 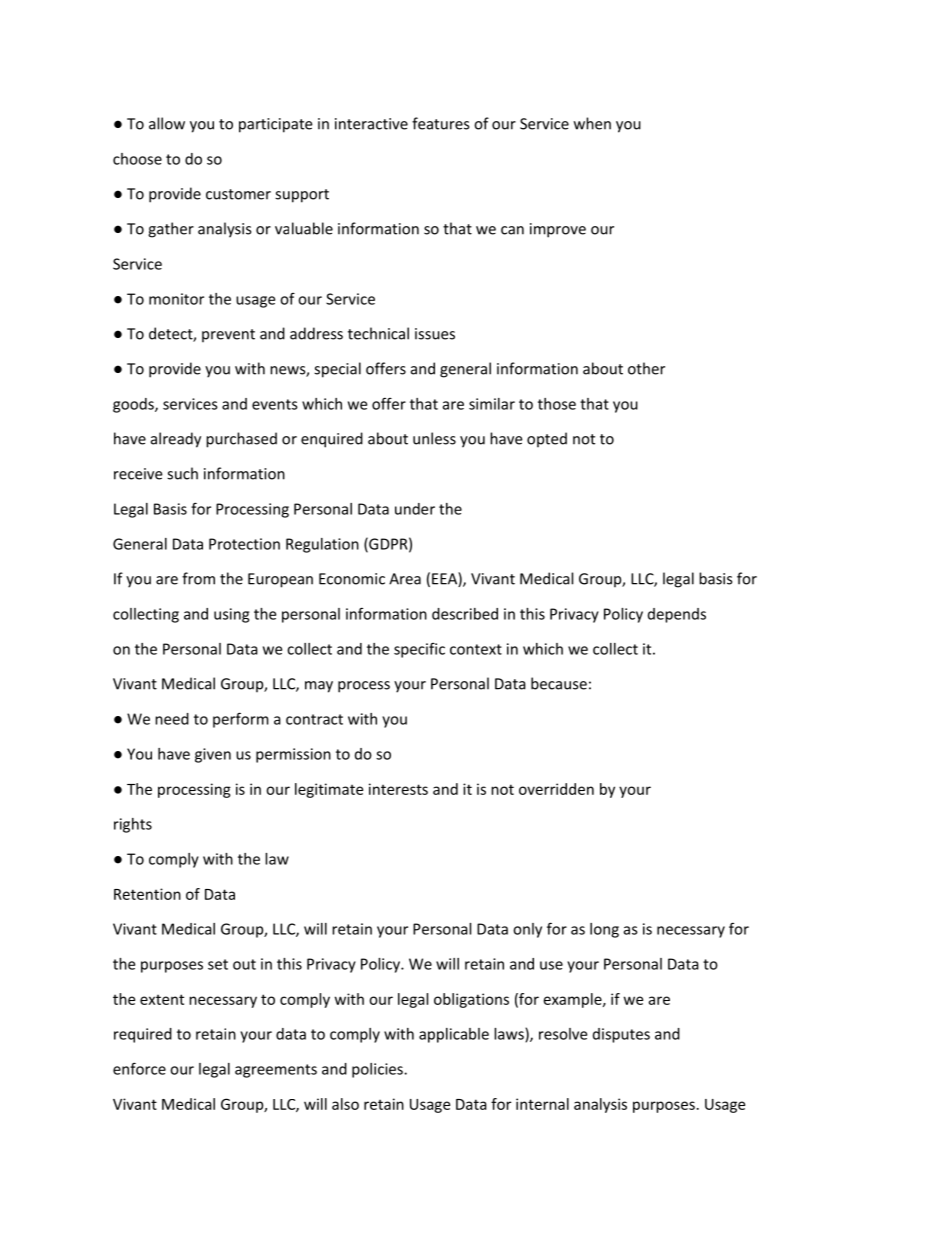 I want to click on Area, so click(x=405, y=579).
